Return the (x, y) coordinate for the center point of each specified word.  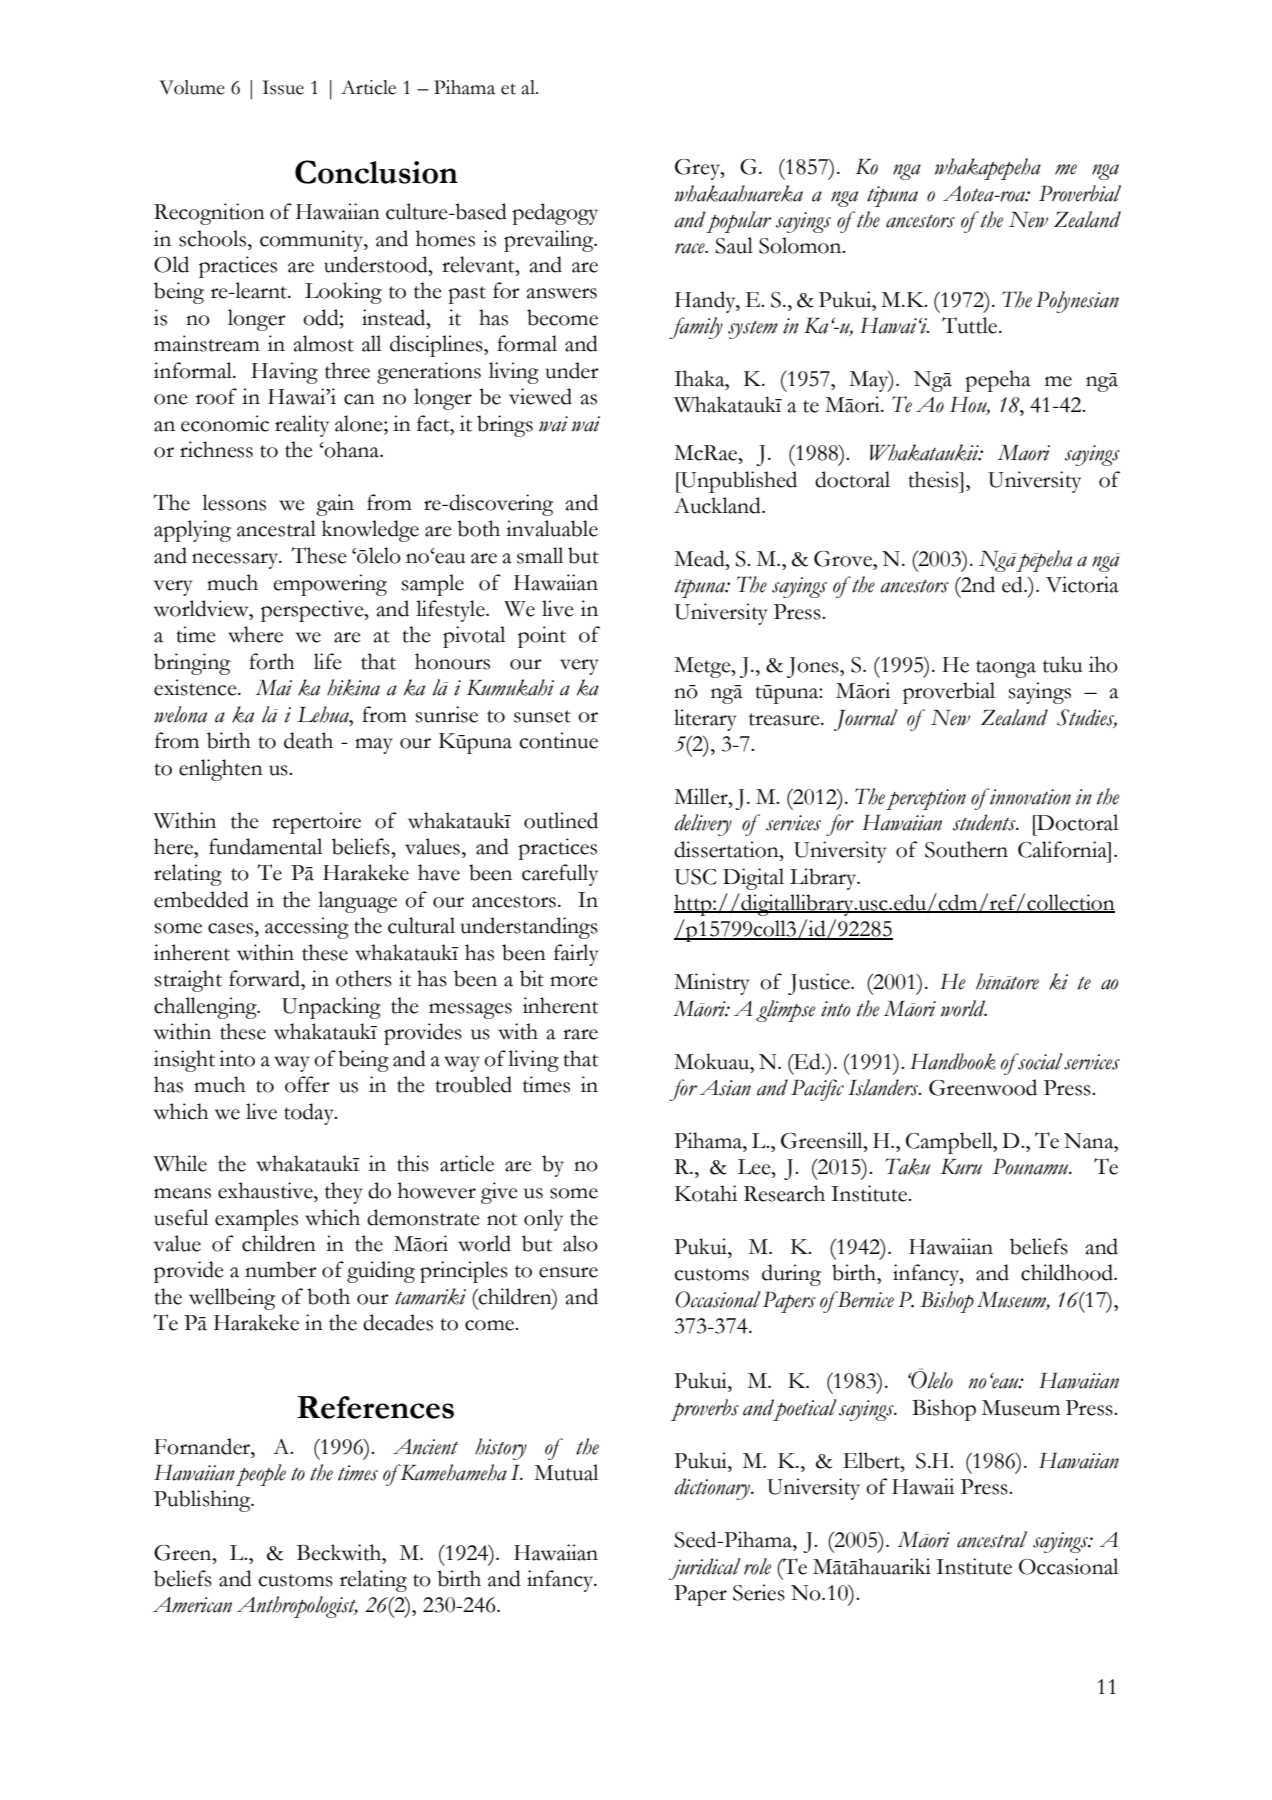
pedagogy (555, 214)
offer (307, 1084)
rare (580, 1034)
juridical (704, 1569)
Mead (700, 558)
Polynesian (1077, 302)
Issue (283, 87)
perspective (313, 611)
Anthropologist (297, 1607)
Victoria (1082, 584)
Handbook (952, 1061)
